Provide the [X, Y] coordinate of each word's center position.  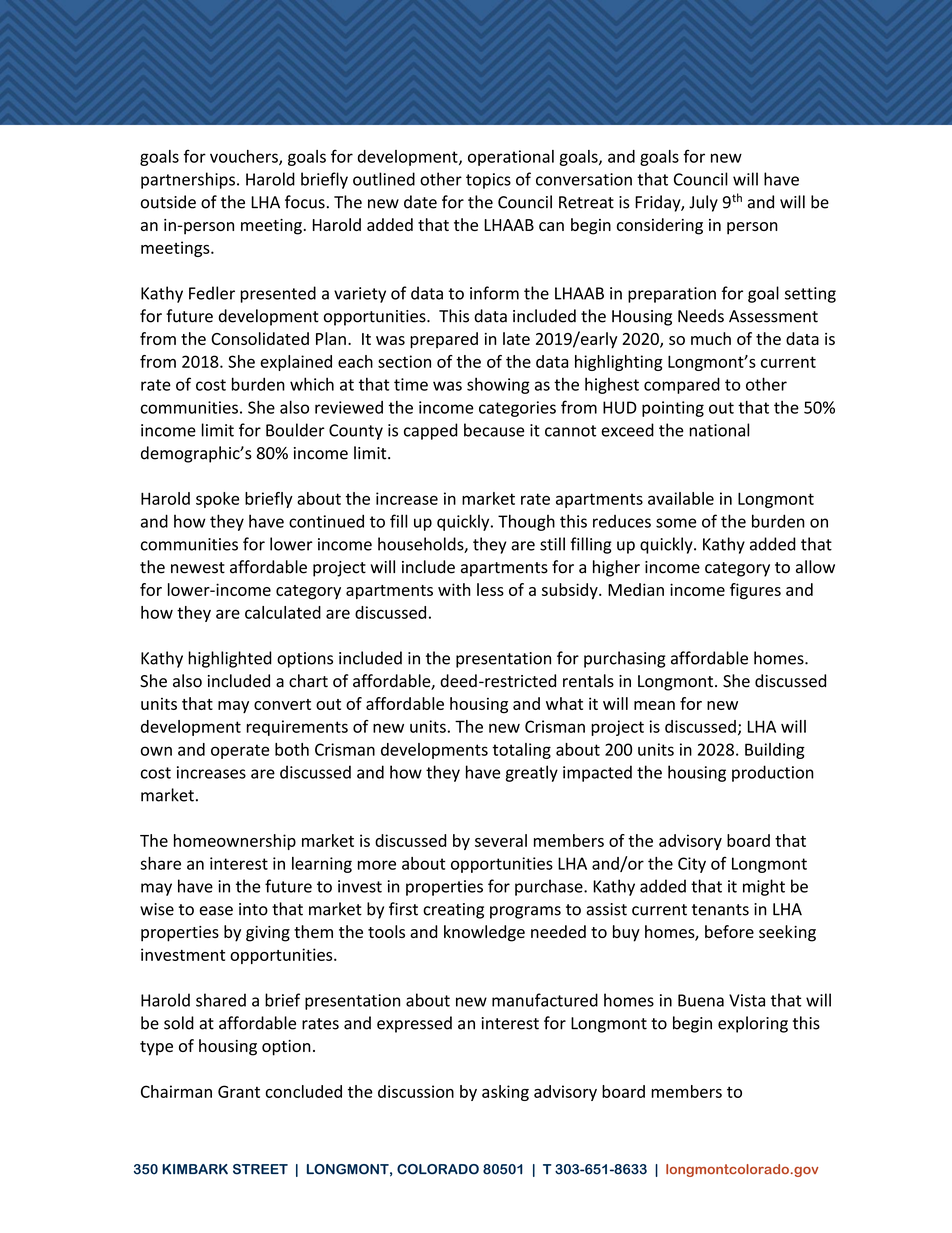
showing [498, 385]
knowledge [484, 933]
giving [268, 934]
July [703, 203]
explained [296, 363]
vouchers [245, 157]
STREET [260, 1169]
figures [755, 591]
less [490, 589]
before [729, 931]
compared [682, 385]
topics [488, 181]
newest [198, 568]
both [292, 749]
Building [775, 751]
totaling [521, 751]
